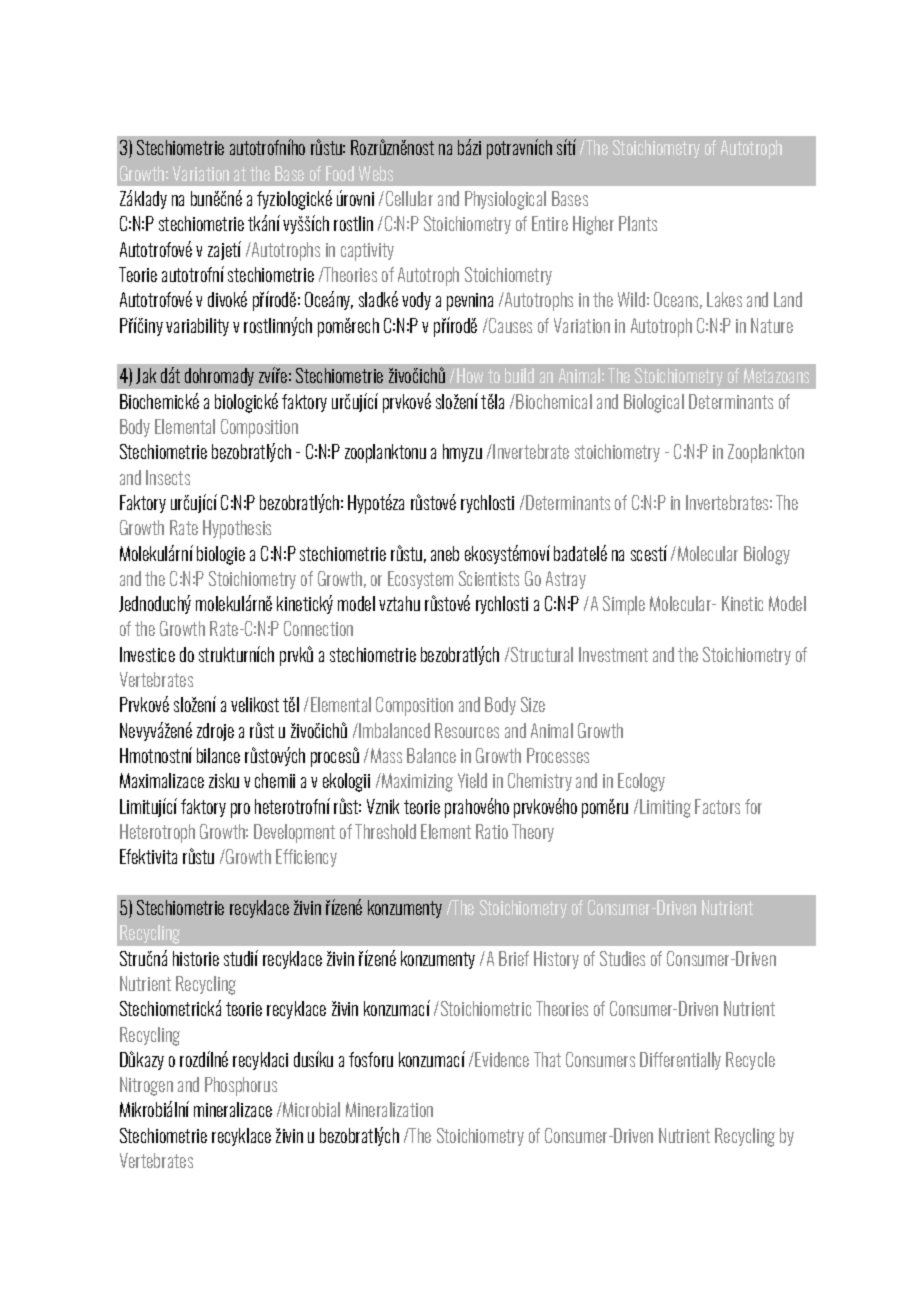  I want to click on Phosphorus, so click(241, 1086).
